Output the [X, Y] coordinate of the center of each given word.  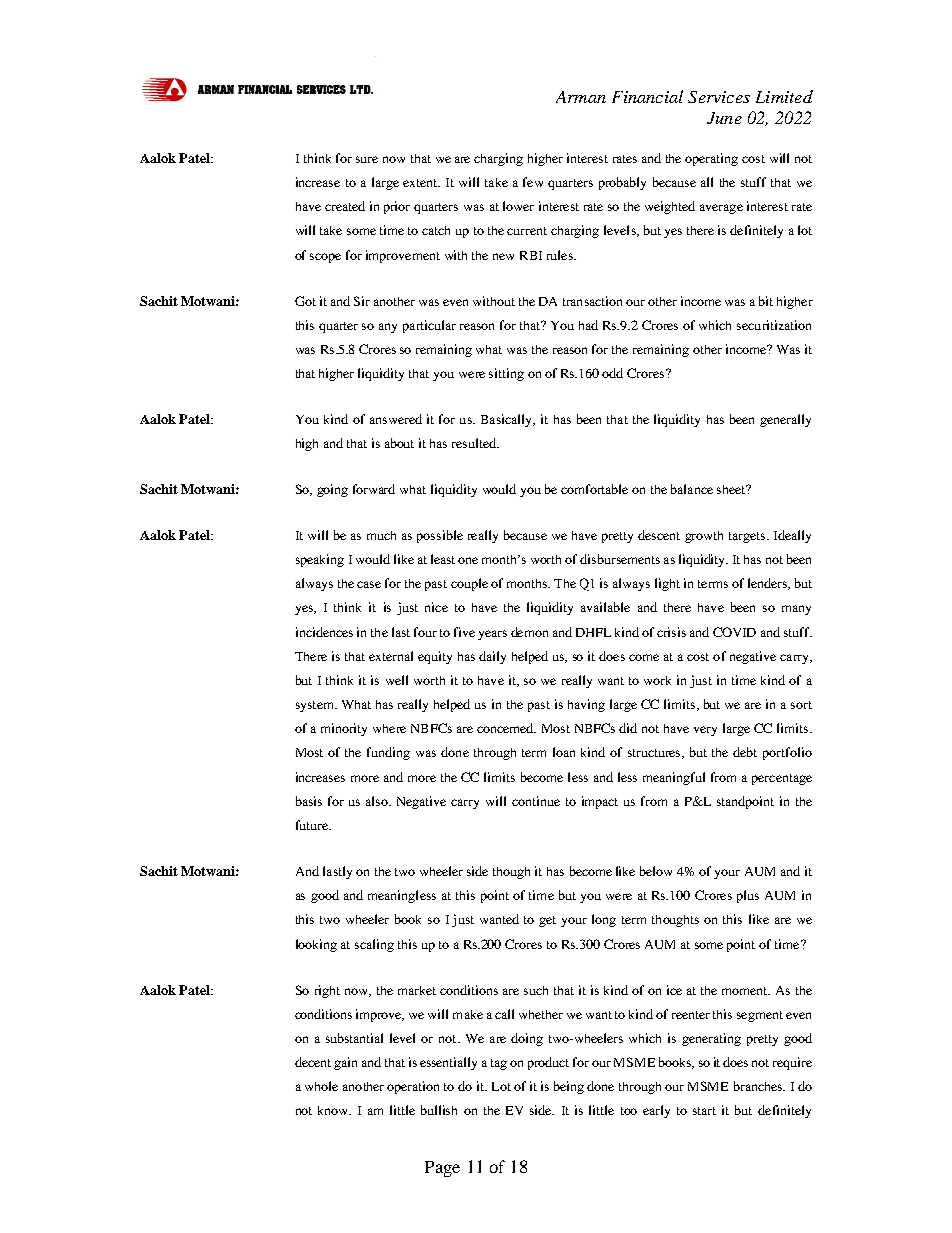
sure [367, 159]
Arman [581, 97]
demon [529, 632]
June [724, 118]
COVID [734, 632]
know [334, 1110]
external [391, 656]
